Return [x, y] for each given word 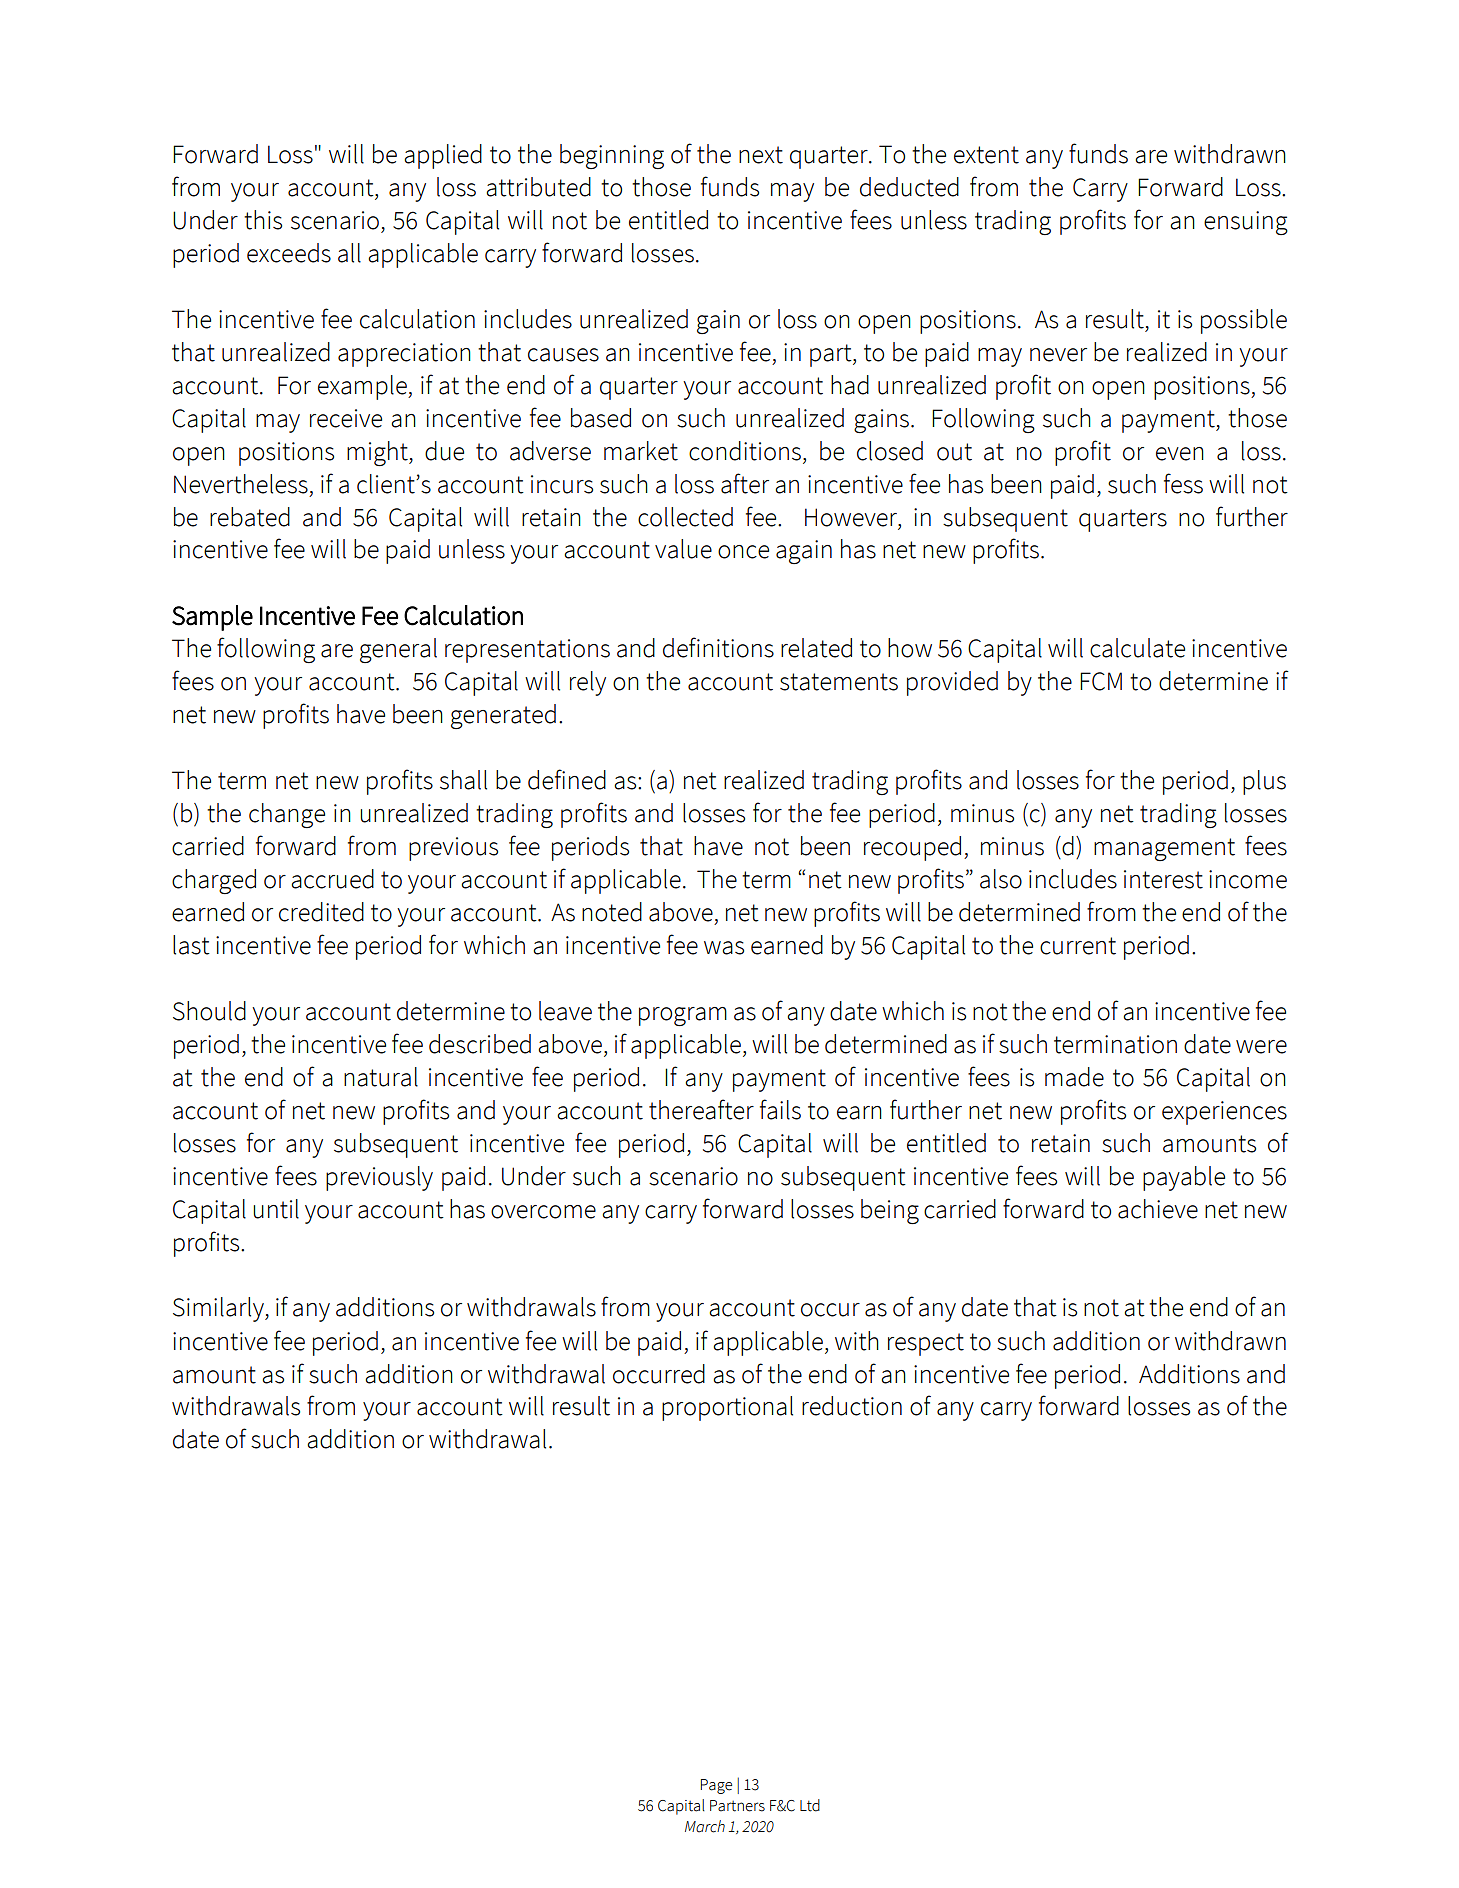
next [761, 155]
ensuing [1246, 223]
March [705, 1826]
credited [321, 912]
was [724, 948]
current [1078, 946]
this [263, 220]
